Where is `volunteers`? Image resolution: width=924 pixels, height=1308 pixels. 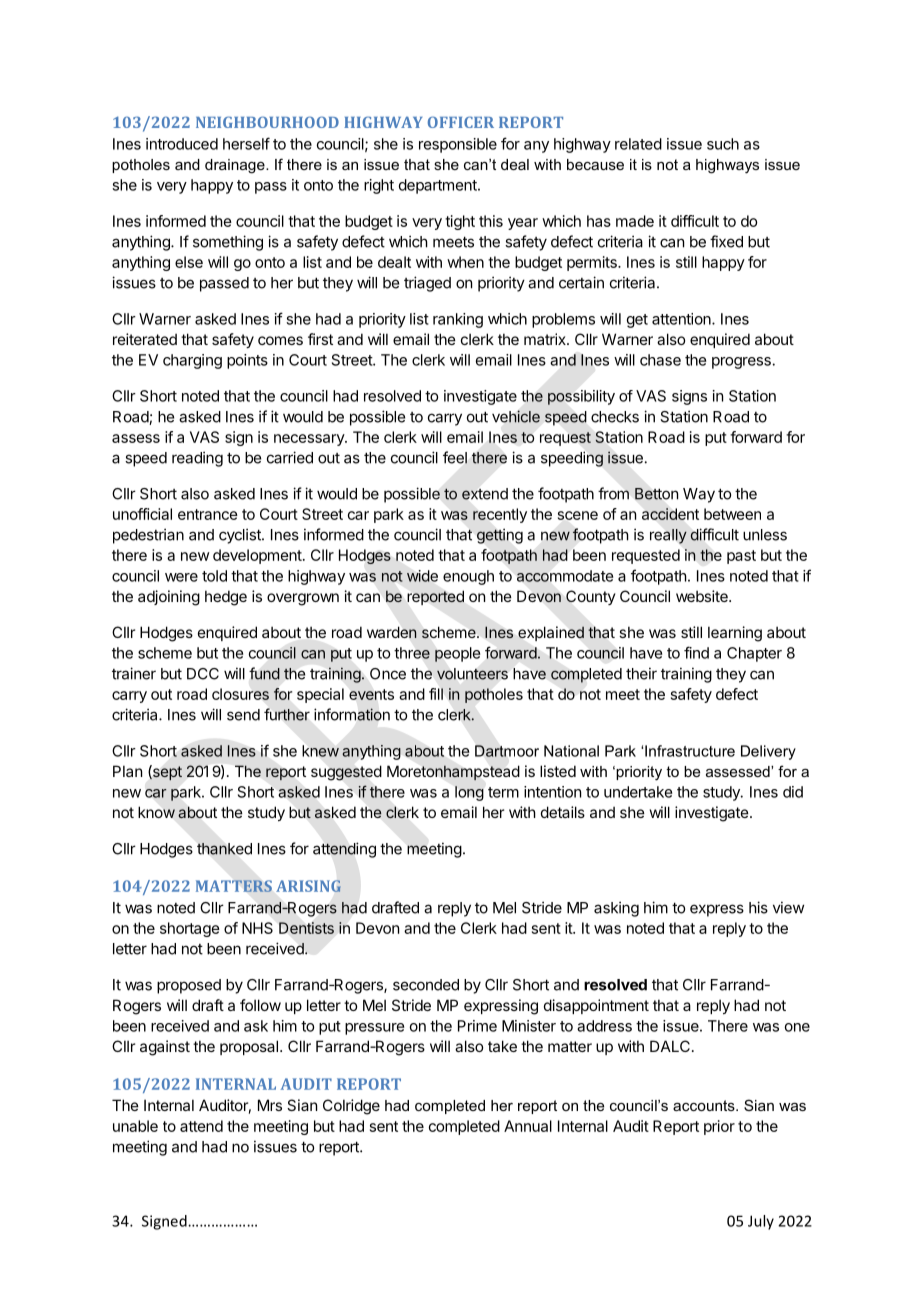
volunteers is located at coordinates (472, 674).
